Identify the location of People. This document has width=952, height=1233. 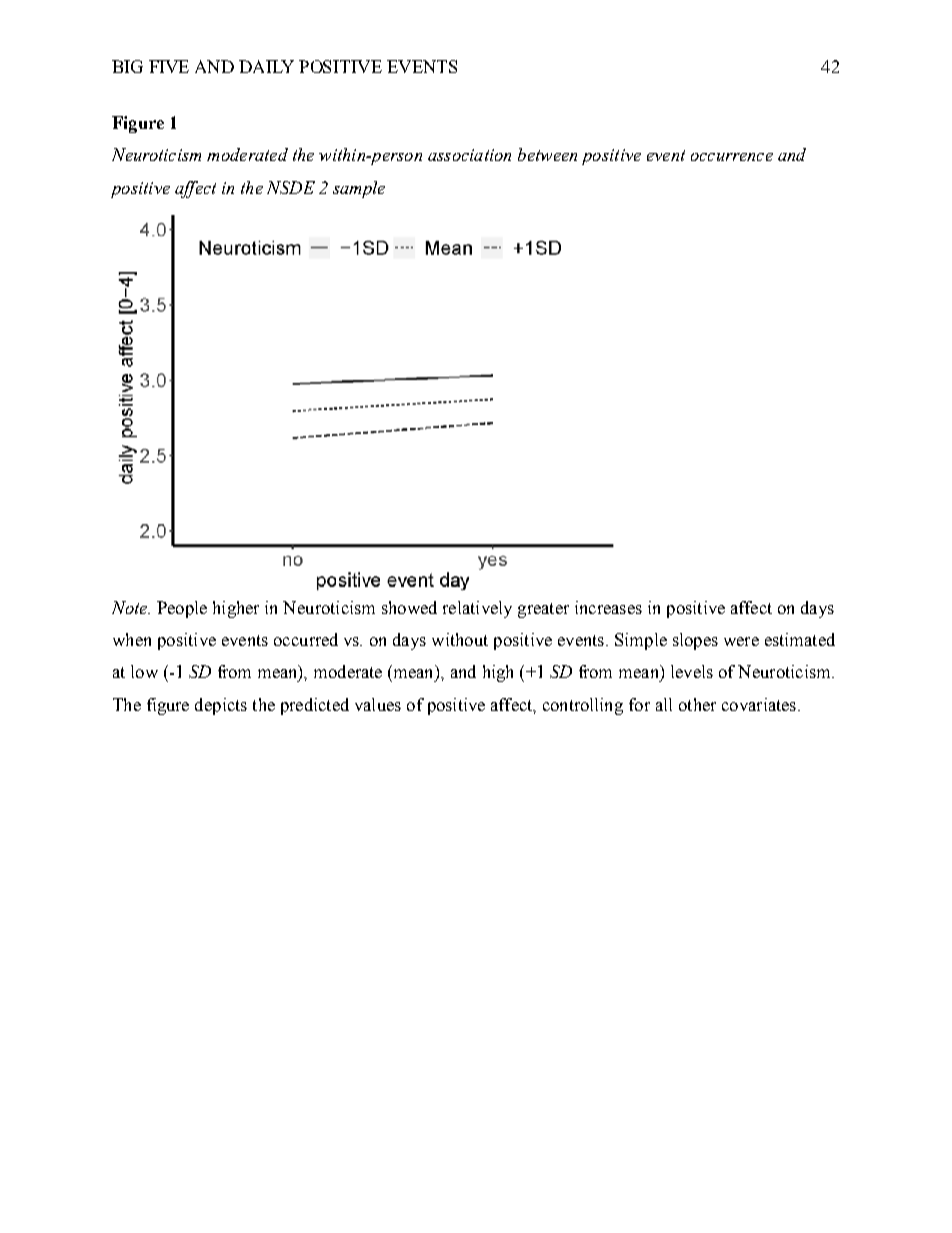
(182, 609).
